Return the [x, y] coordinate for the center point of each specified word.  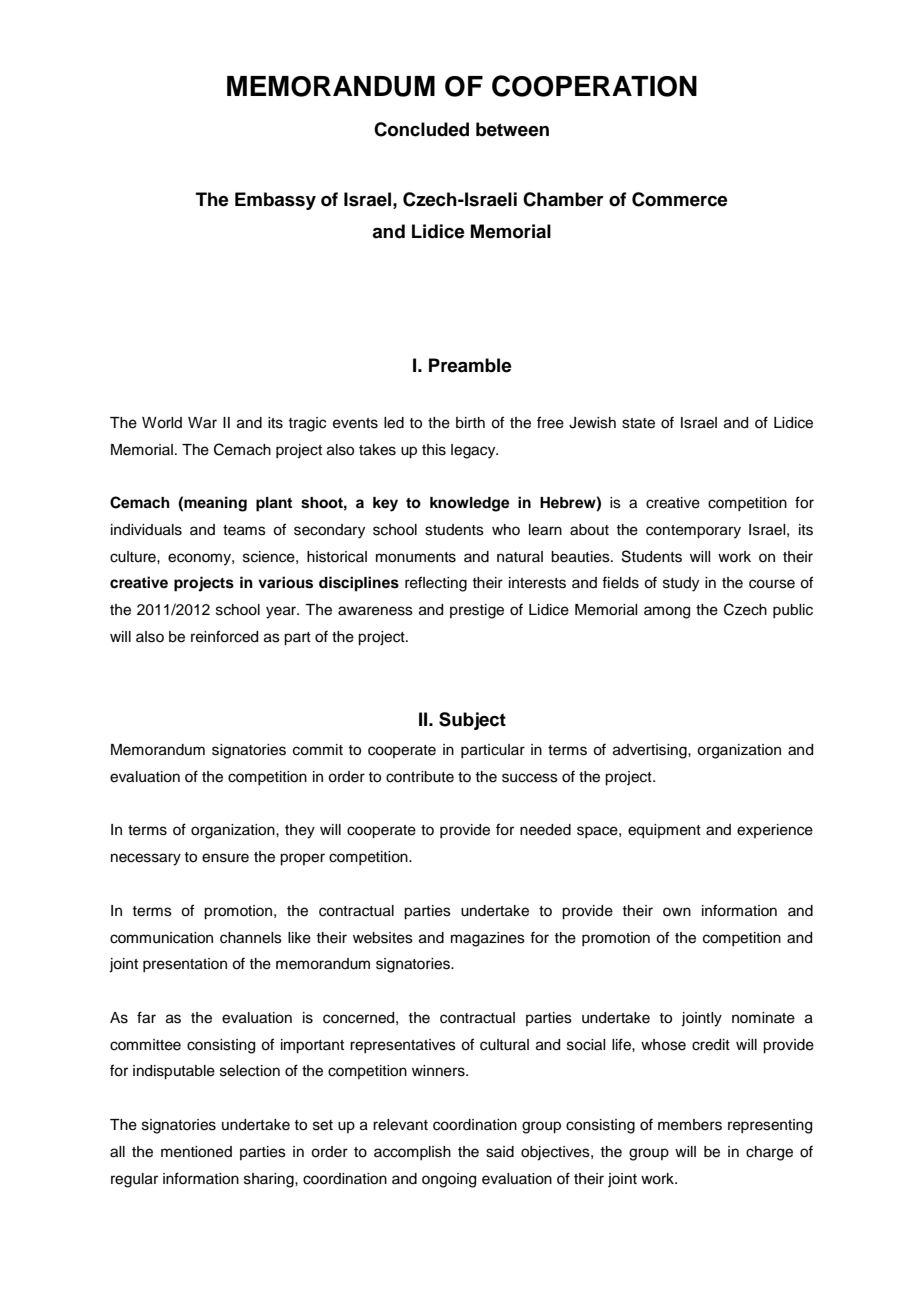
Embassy [275, 201]
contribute [420, 777]
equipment [664, 831]
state [638, 423]
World [162, 423]
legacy [474, 451]
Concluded [421, 129]
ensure [225, 858]
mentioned [196, 1152]
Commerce [680, 199]
